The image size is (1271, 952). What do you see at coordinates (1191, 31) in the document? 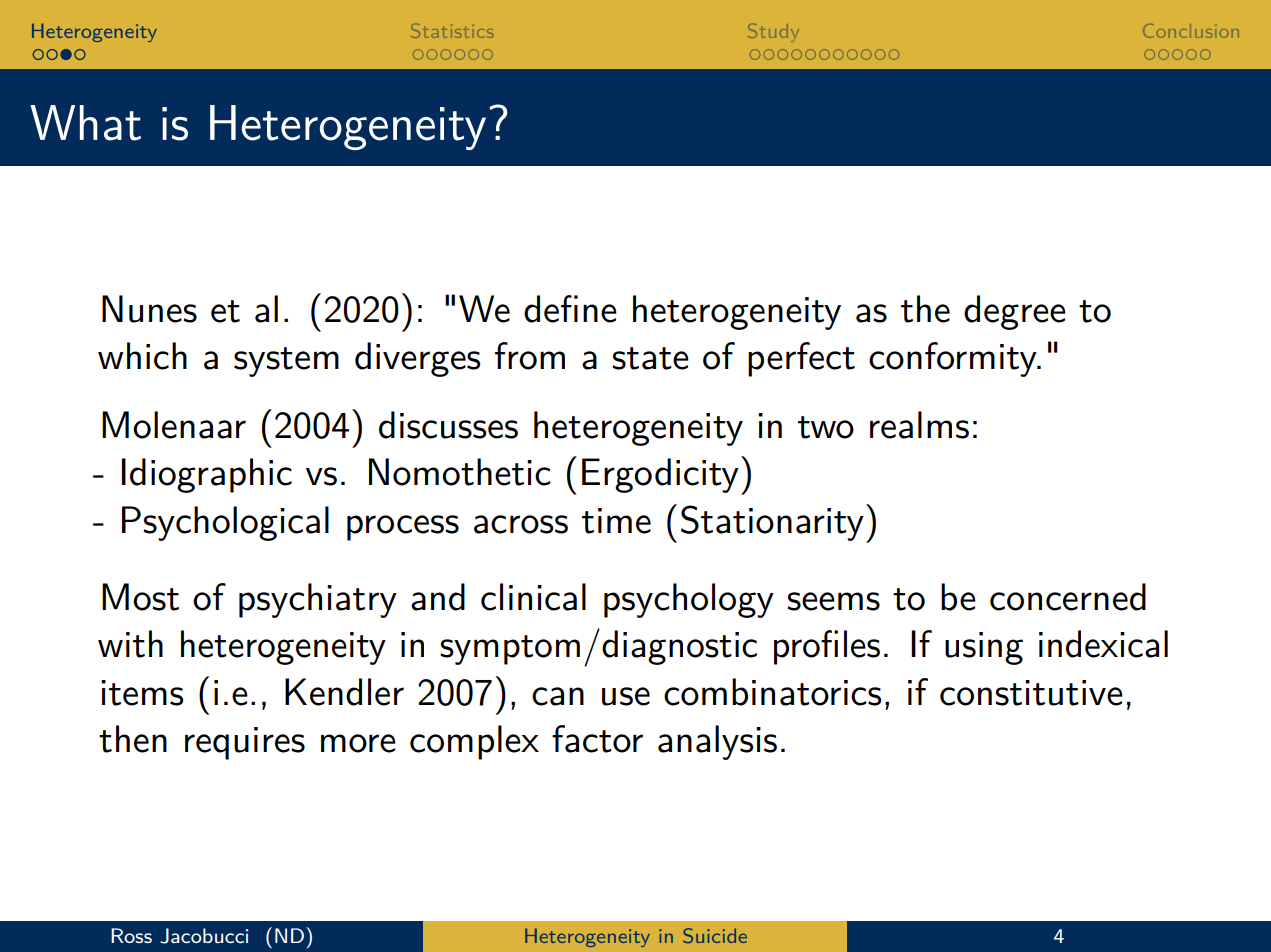
I see `Conclusion` at bounding box center [1191, 31].
